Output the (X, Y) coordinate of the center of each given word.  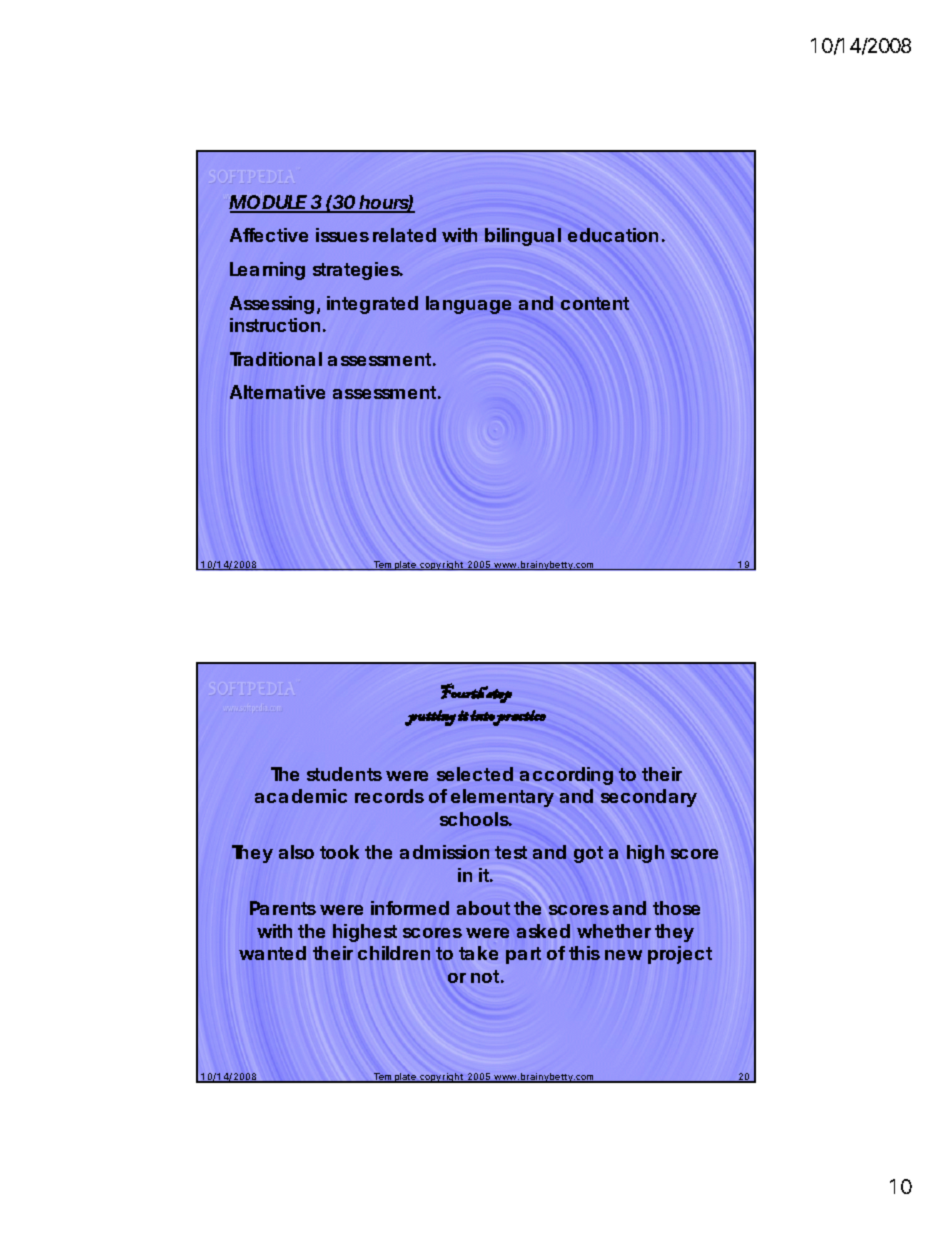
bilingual (523, 237)
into (483, 716)
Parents (283, 908)
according (566, 776)
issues (342, 235)
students (344, 774)
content (595, 303)
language (468, 305)
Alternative (277, 392)
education (613, 235)
